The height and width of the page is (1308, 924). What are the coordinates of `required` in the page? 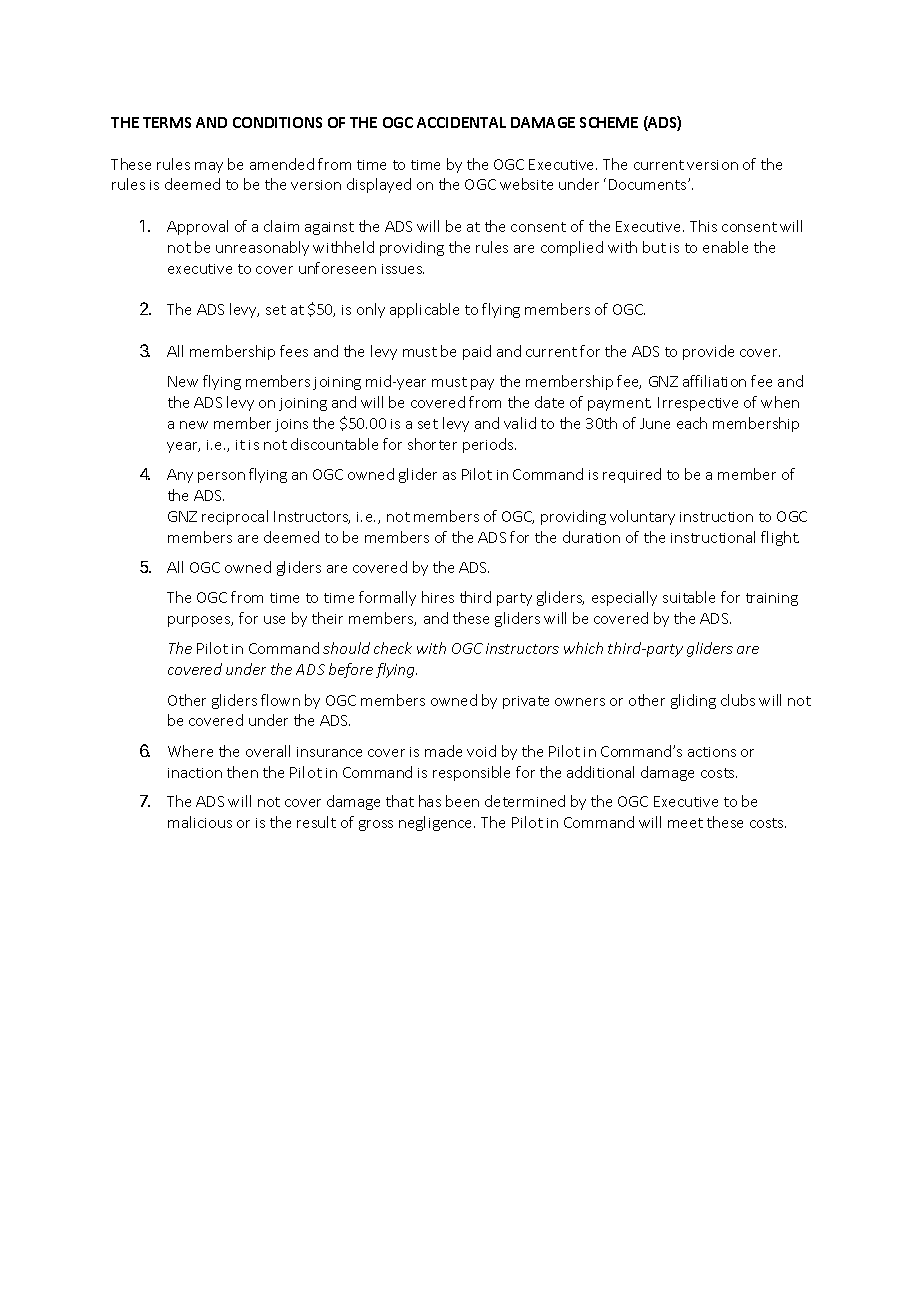 It's located at (632, 475).
